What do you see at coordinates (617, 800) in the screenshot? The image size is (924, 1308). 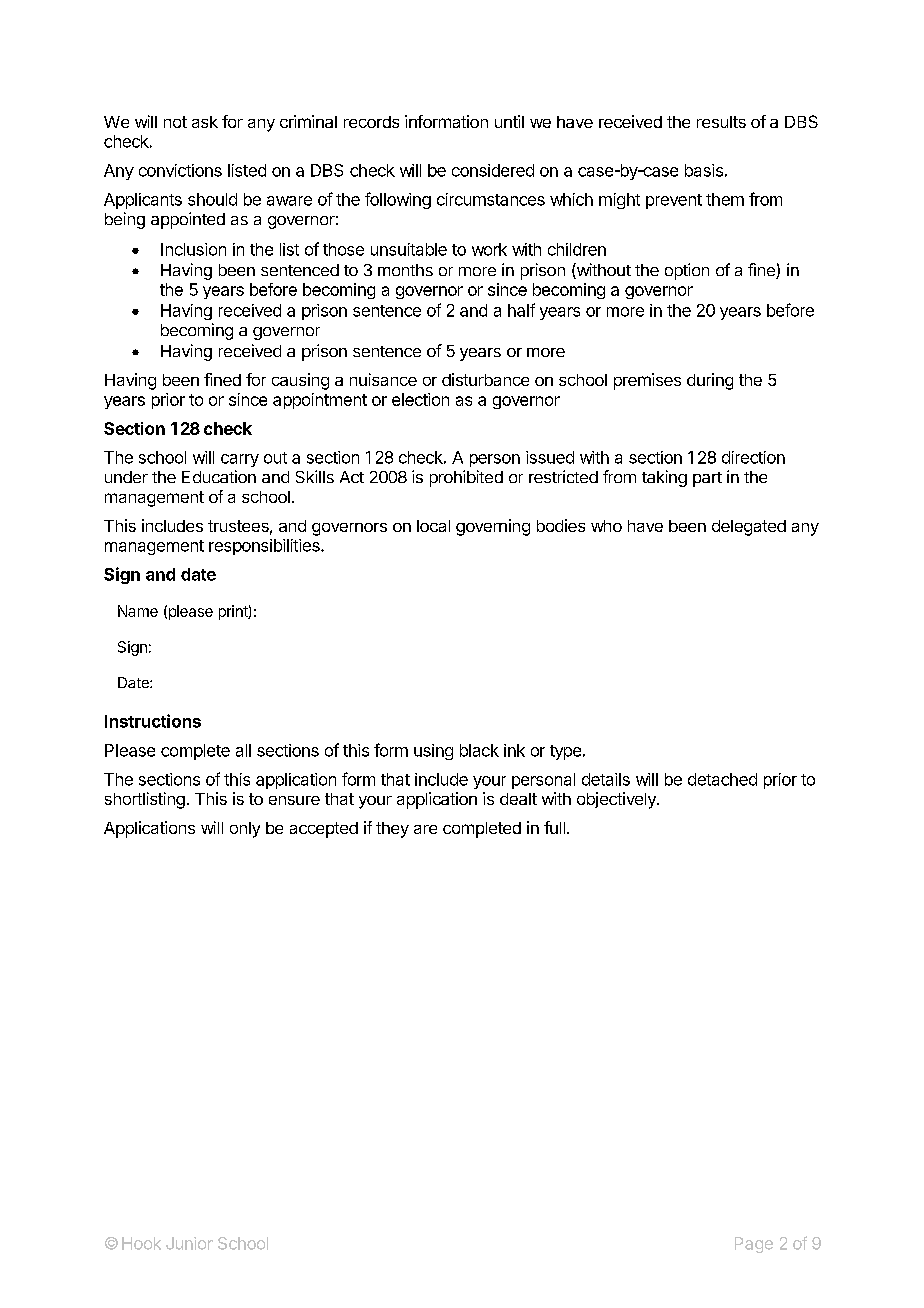 I see `objectively` at bounding box center [617, 800].
